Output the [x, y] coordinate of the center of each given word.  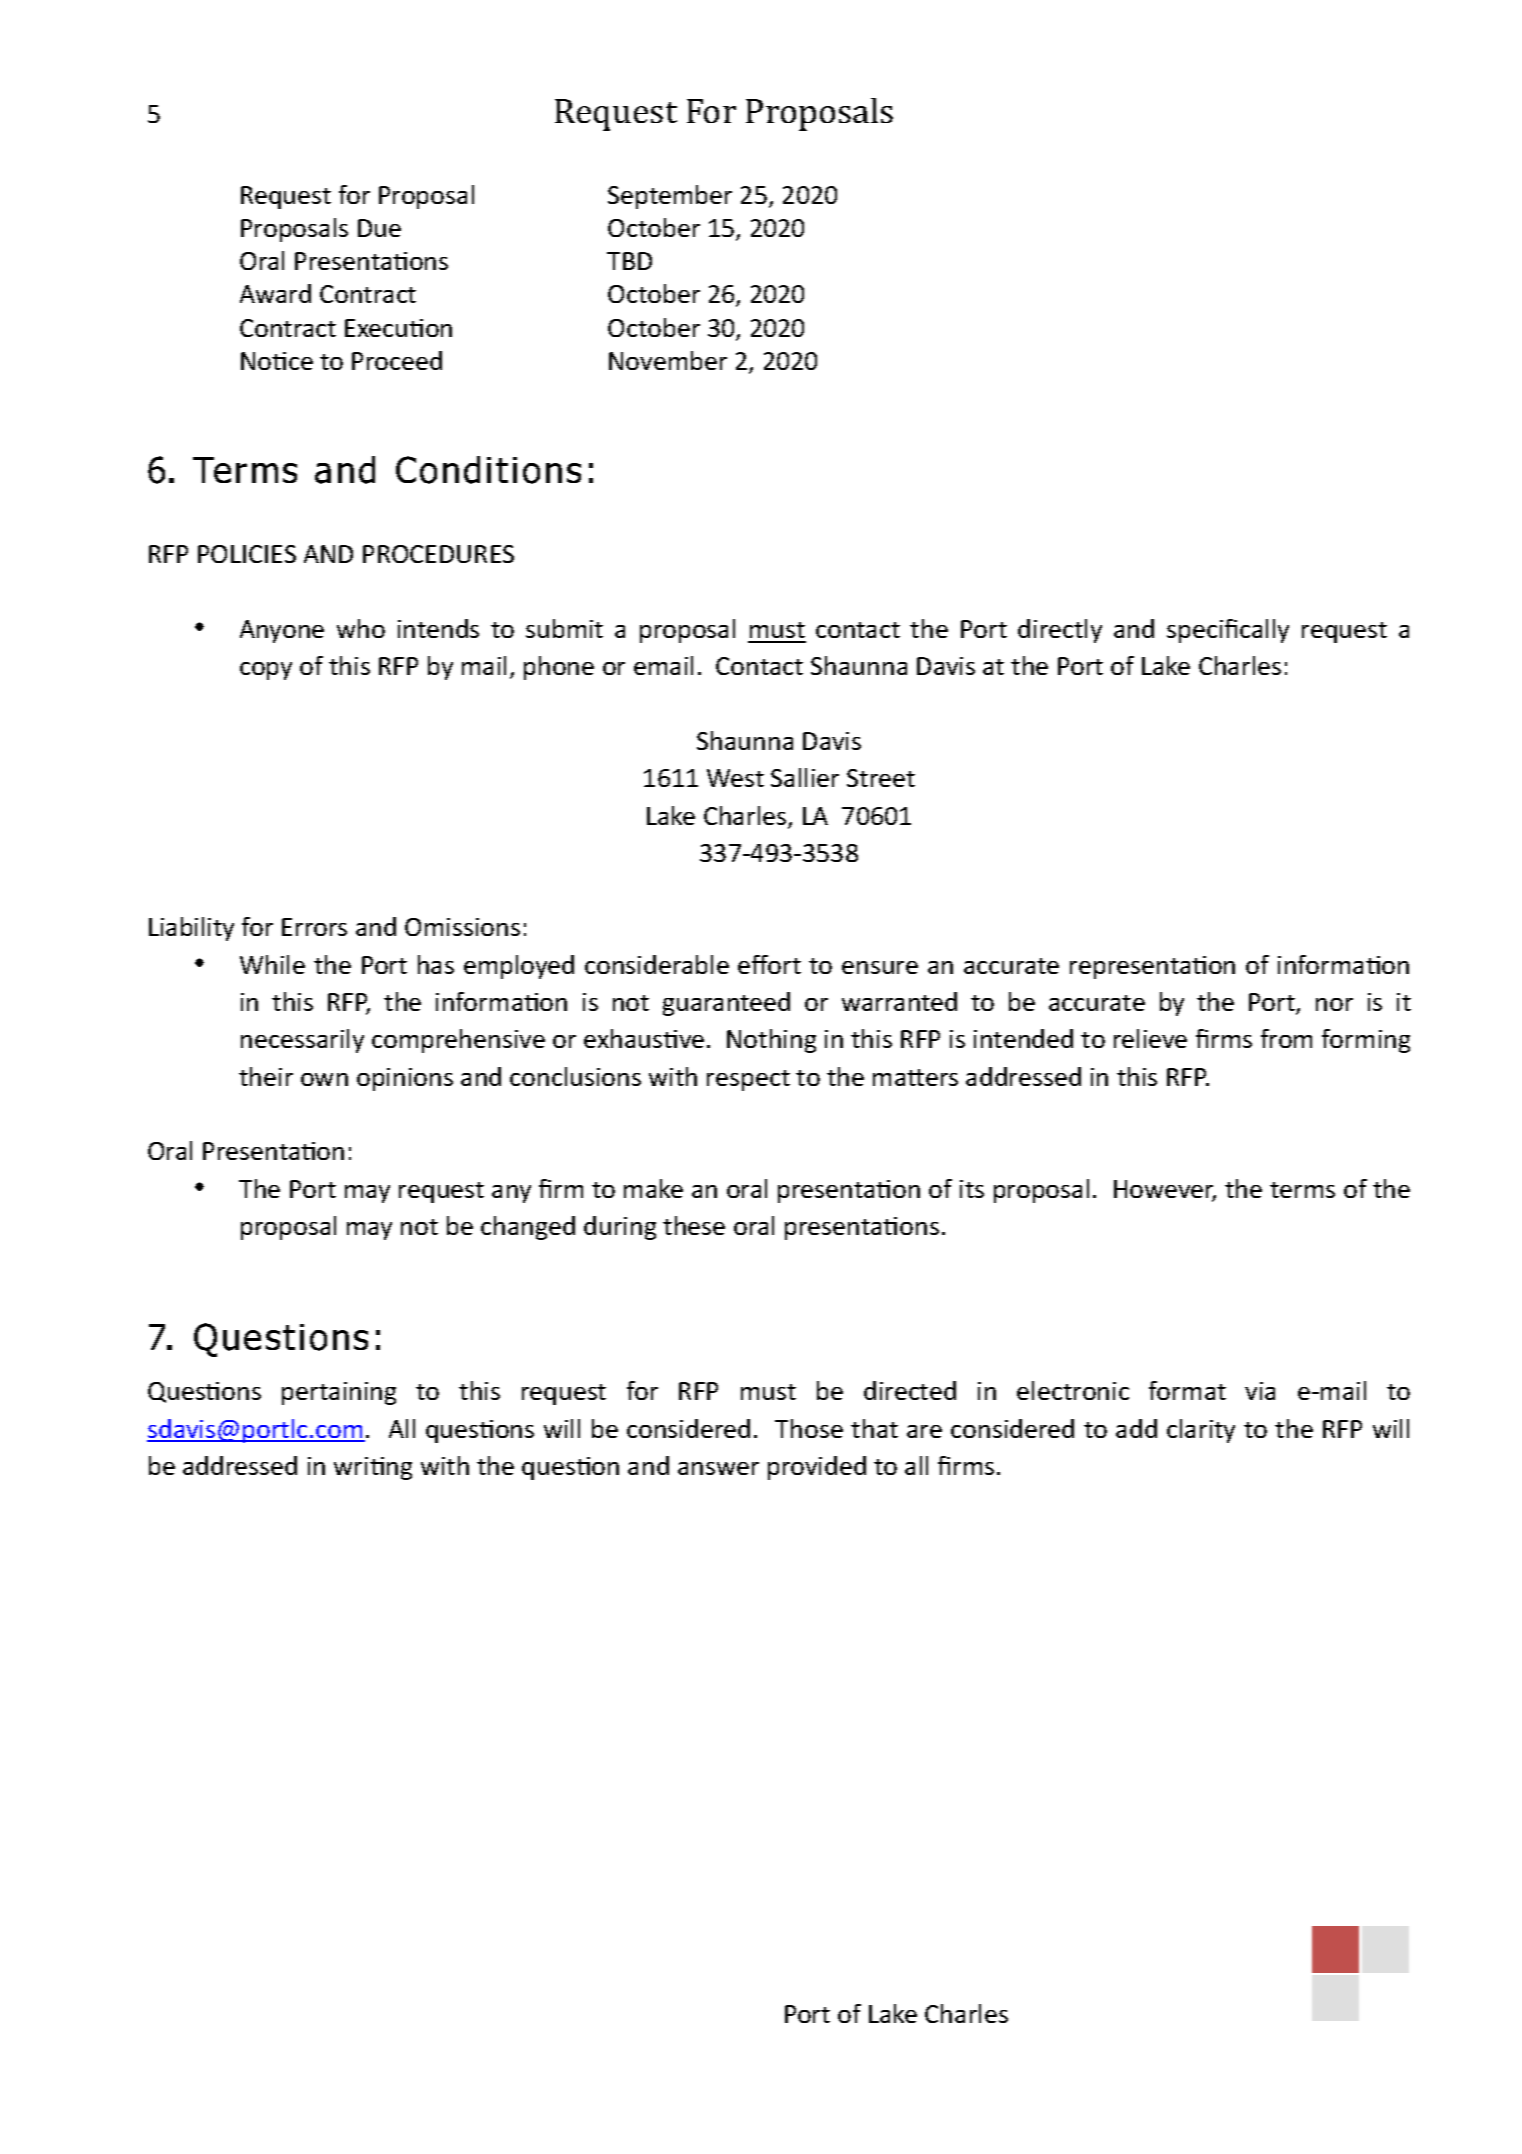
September [670, 197]
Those [809, 1428]
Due [379, 228]
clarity [1201, 1431]
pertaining [339, 1393]
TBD [629, 261]
